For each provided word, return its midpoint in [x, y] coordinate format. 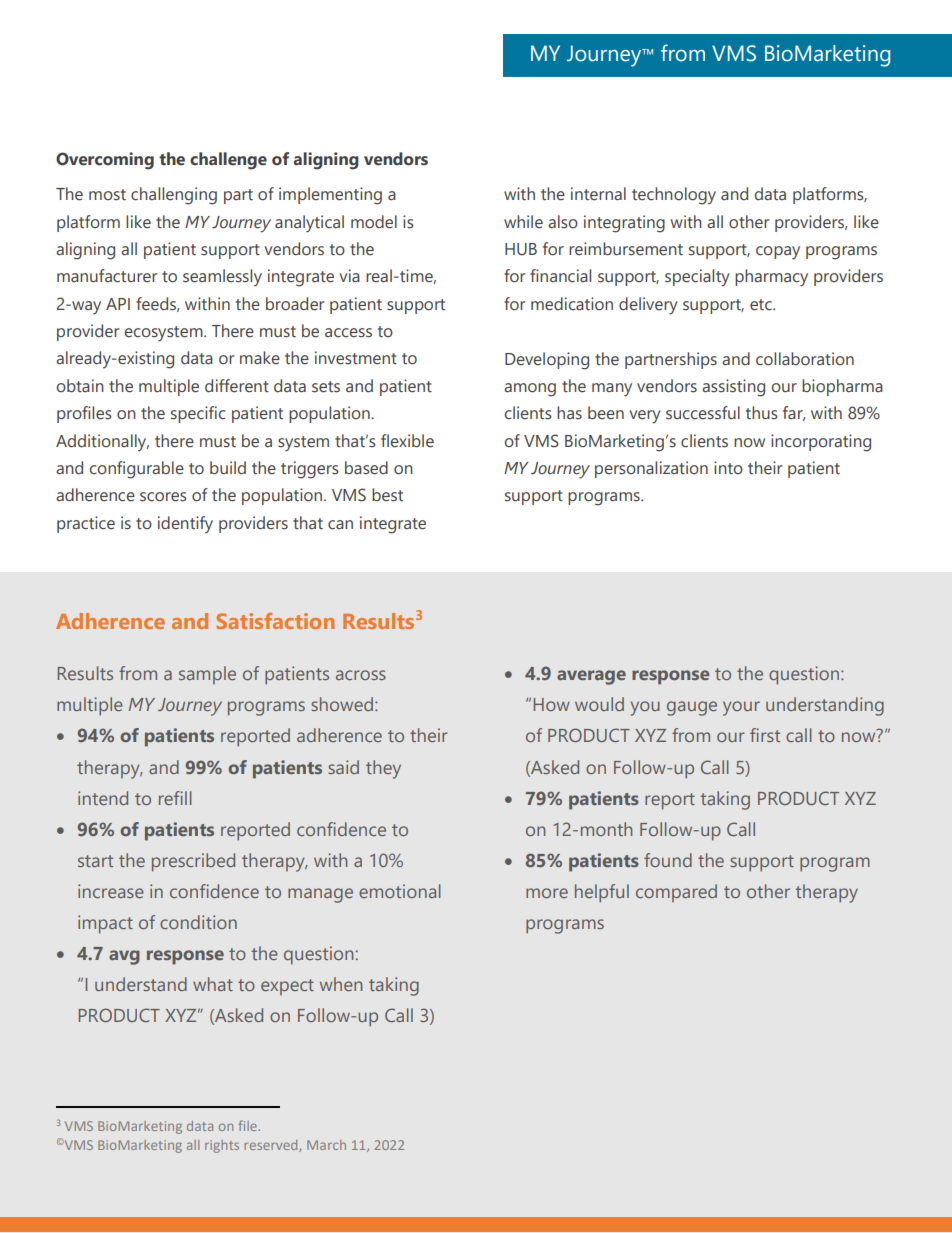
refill [175, 798]
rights [222, 1146]
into [728, 468]
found [668, 860]
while [523, 222]
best [387, 495]
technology [674, 196]
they [383, 769]
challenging [174, 196]
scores [163, 497]
